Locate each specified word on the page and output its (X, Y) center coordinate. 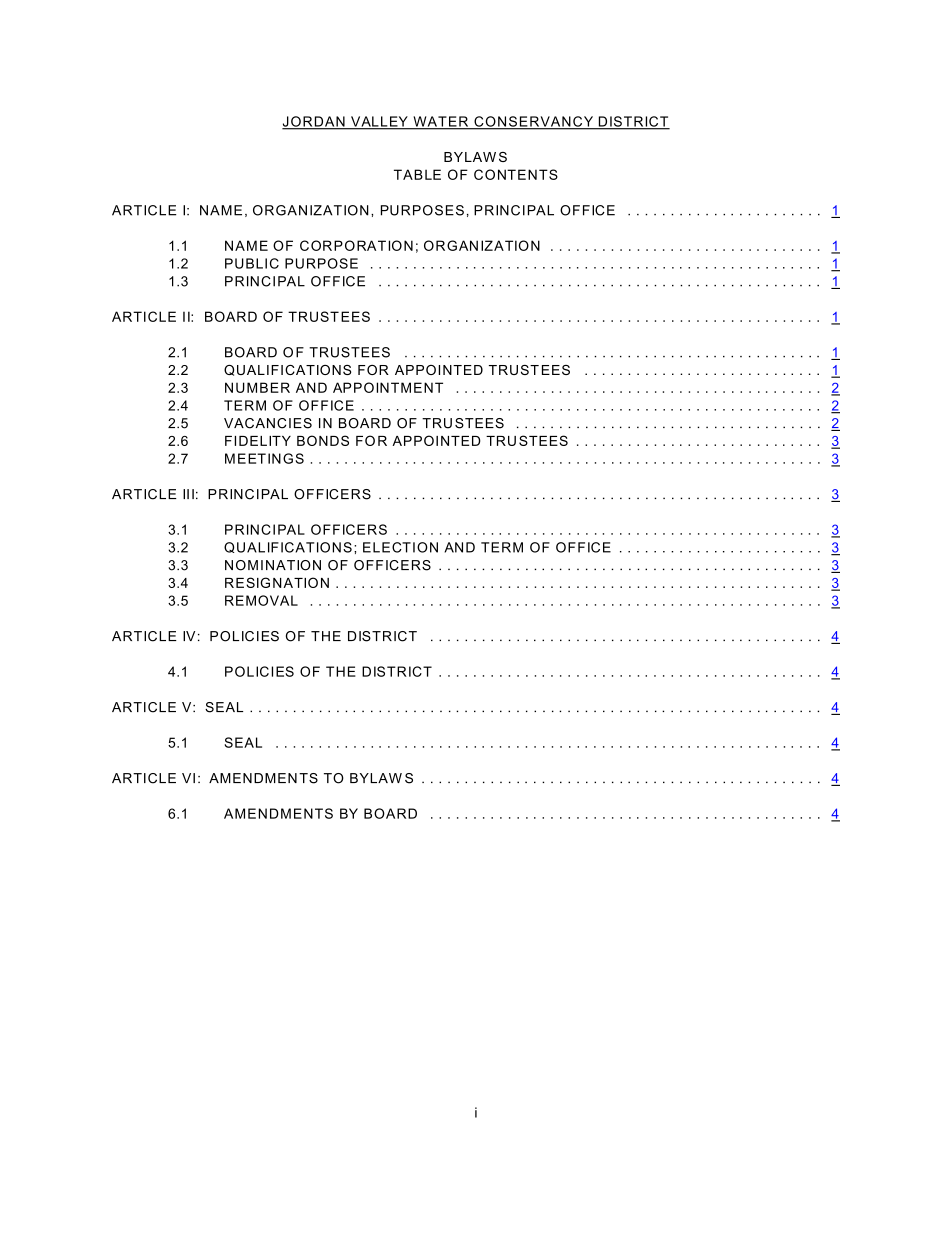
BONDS (323, 440)
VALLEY (379, 122)
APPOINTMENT (388, 387)
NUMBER (257, 387)
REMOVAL (261, 600)
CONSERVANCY (534, 122)
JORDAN (314, 122)
